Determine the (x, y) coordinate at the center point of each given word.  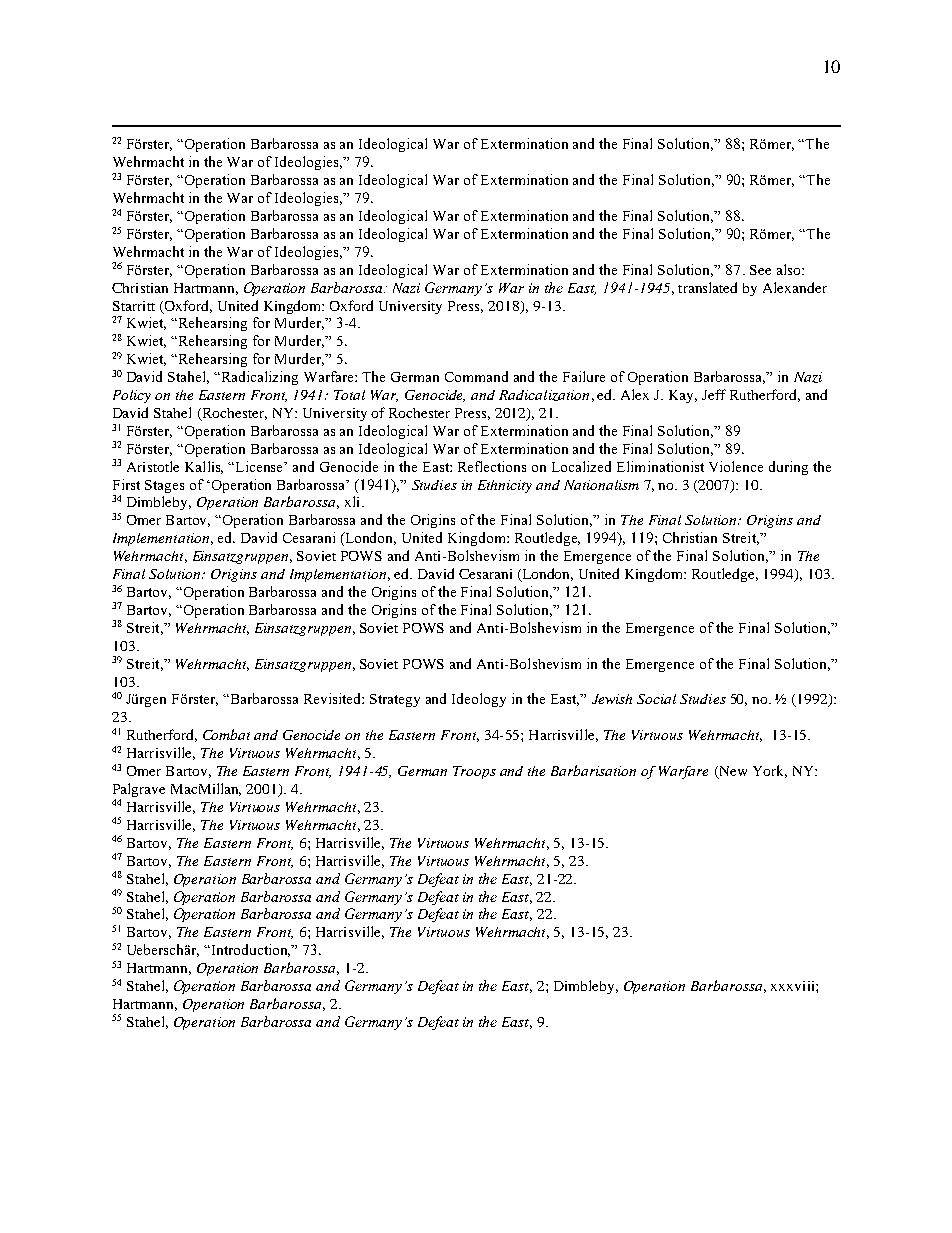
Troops (474, 772)
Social (656, 699)
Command (476, 376)
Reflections (492, 466)
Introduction (251, 950)
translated (707, 287)
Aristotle (153, 466)
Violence (736, 466)
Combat (226, 734)
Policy (132, 396)
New (732, 772)
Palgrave (139, 791)
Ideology (479, 700)
